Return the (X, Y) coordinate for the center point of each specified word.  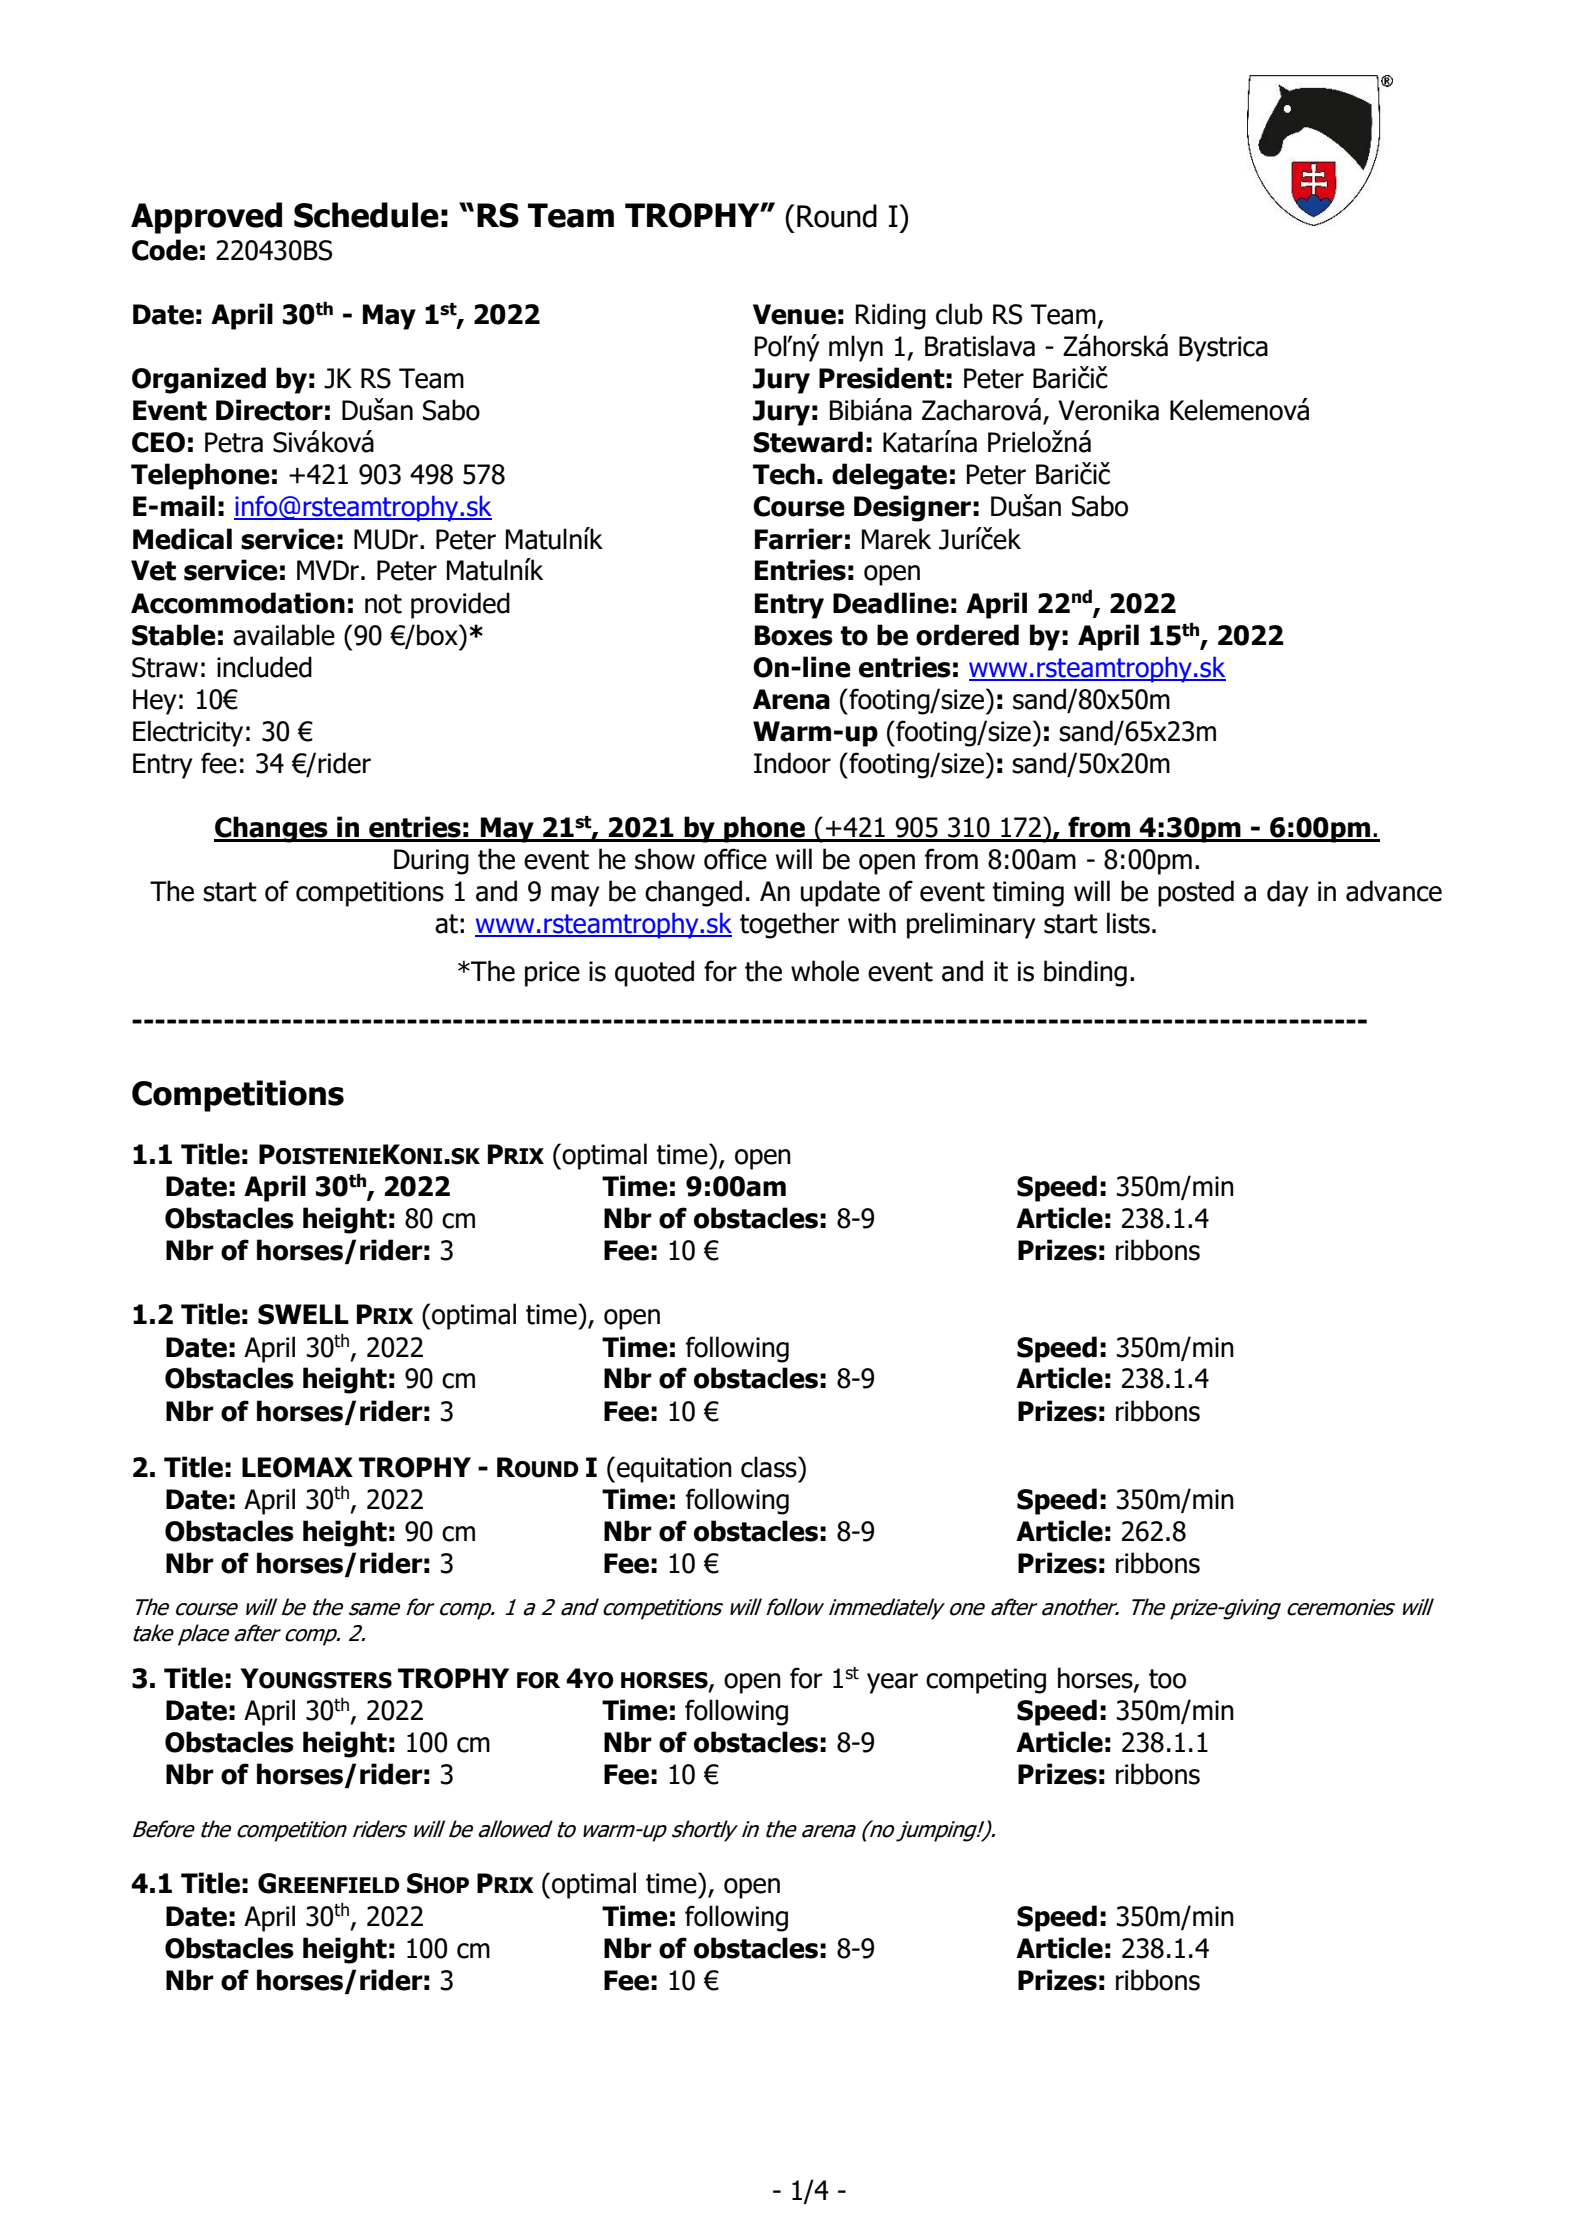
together (790, 925)
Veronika (1108, 410)
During (431, 862)
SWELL (303, 1314)
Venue (794, 314)
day (1287, 893)
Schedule (366, 215)
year (892, 1683)
